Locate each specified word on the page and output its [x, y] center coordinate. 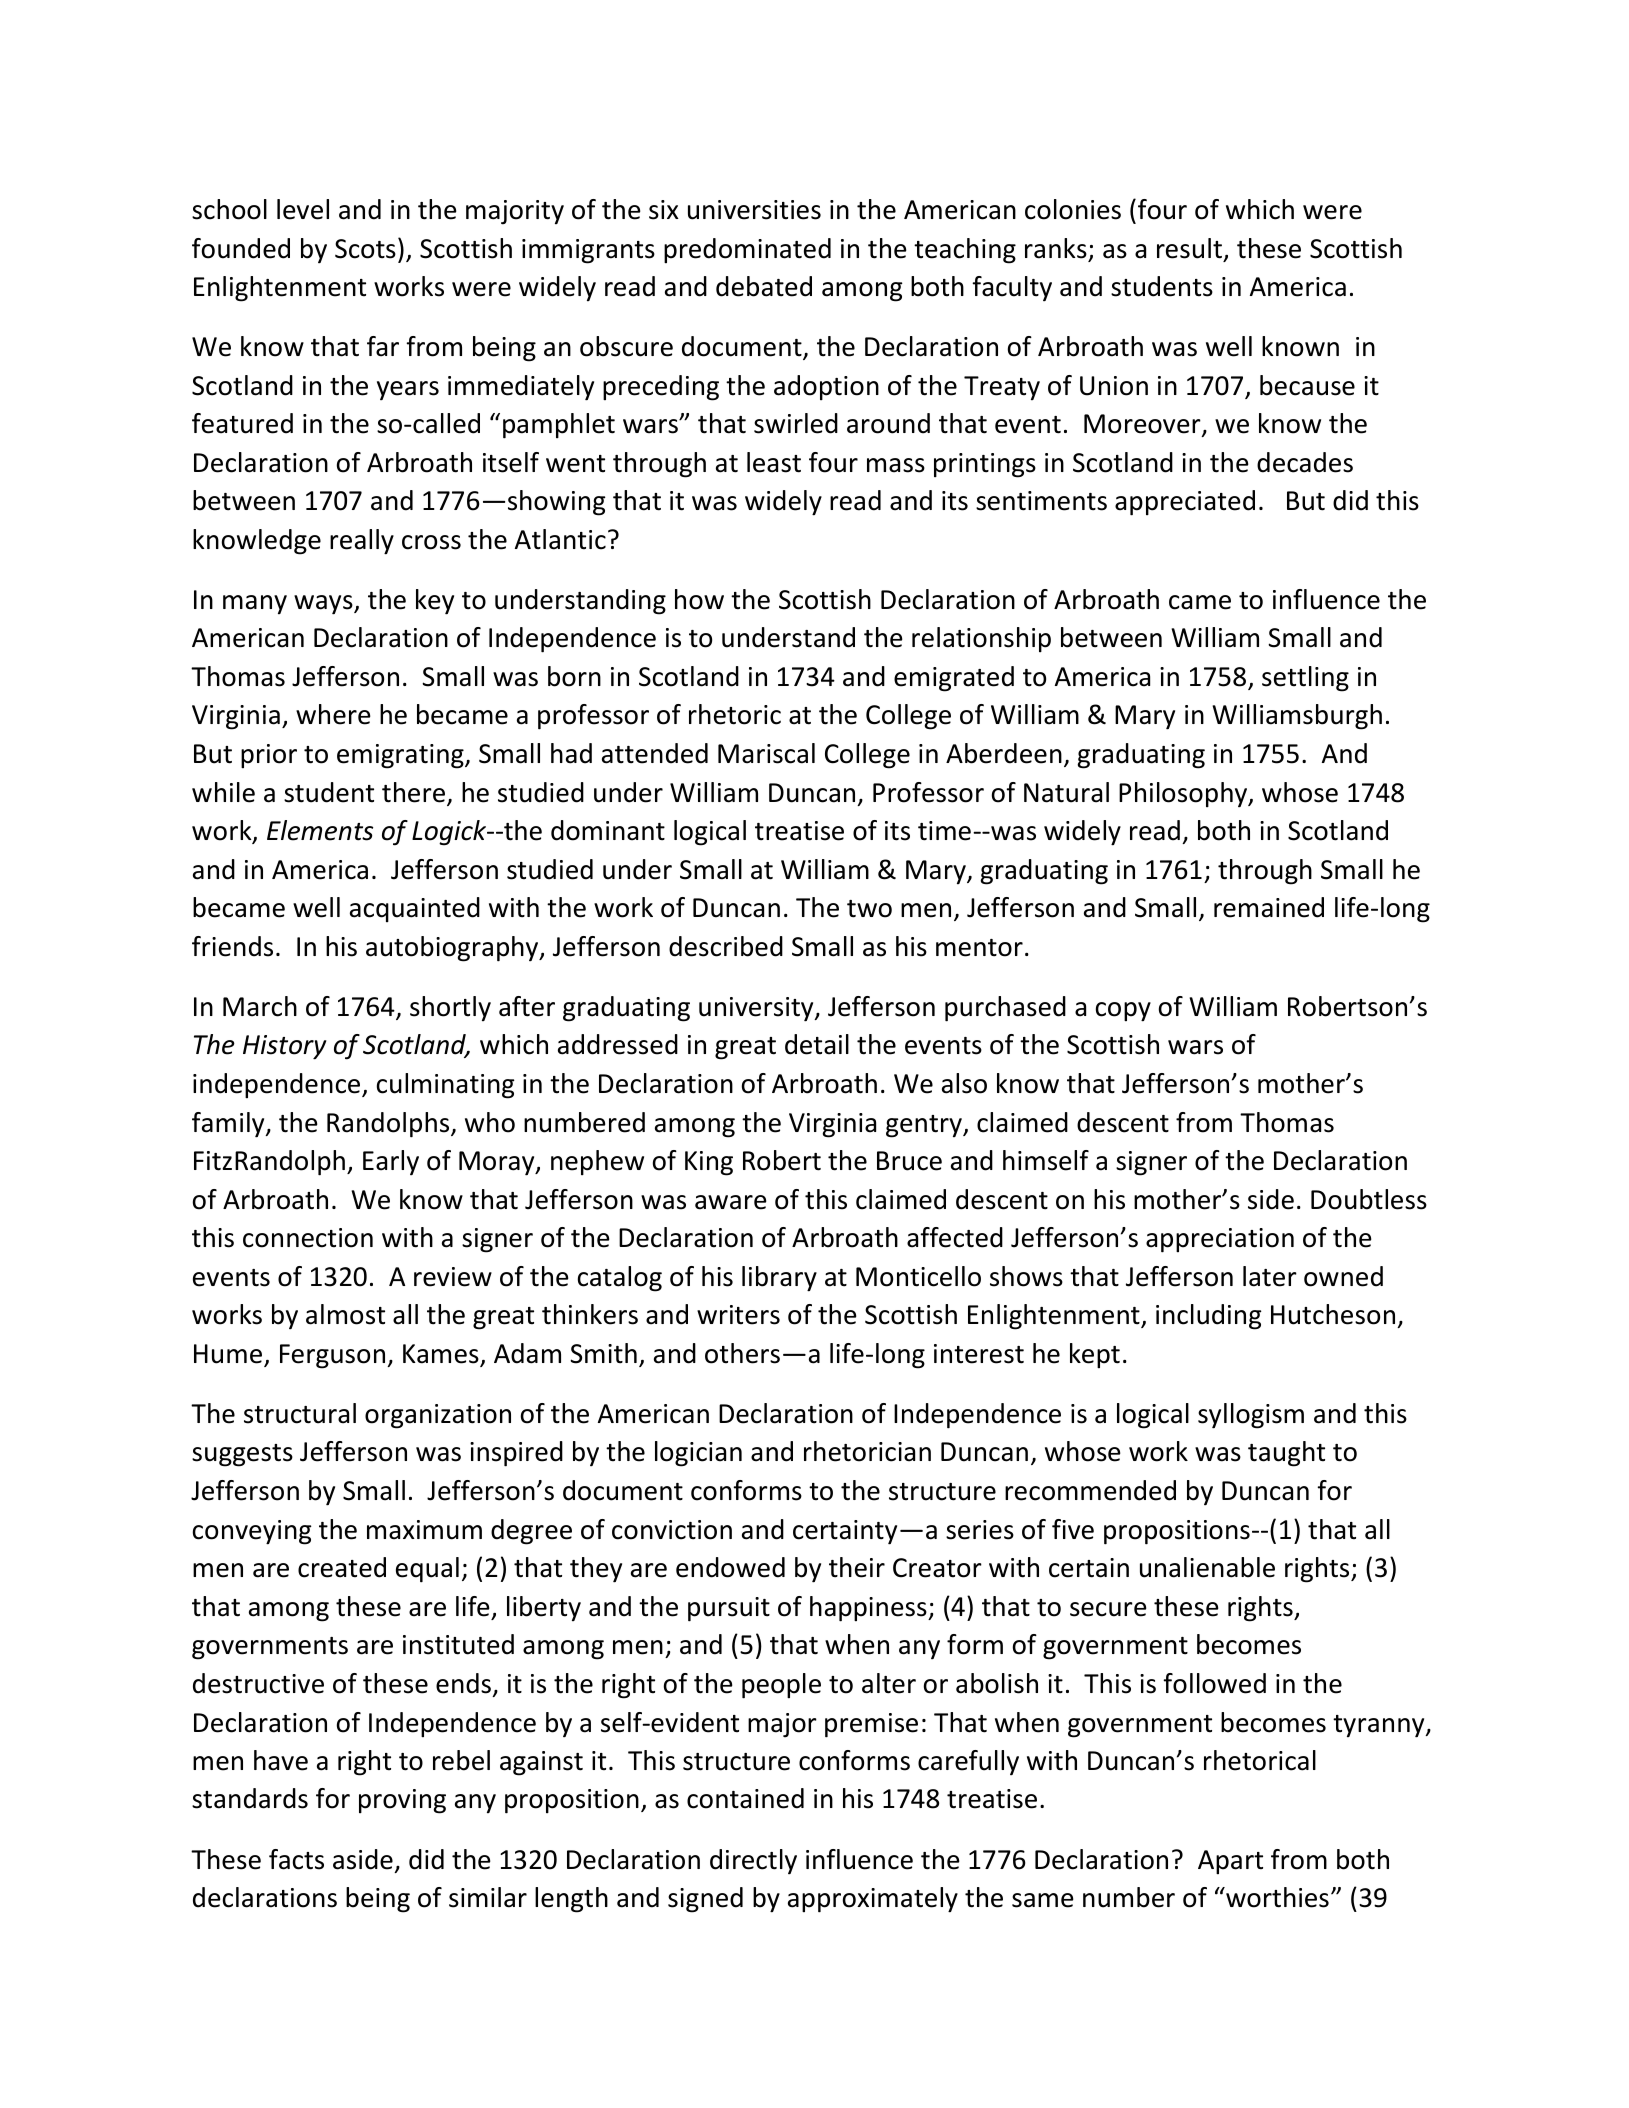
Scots [365, 249]
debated [764, 286]
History [285, 1047]
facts [296, 1859]
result [1189, 248]
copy [1123, 1012]
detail [817, 1044]
